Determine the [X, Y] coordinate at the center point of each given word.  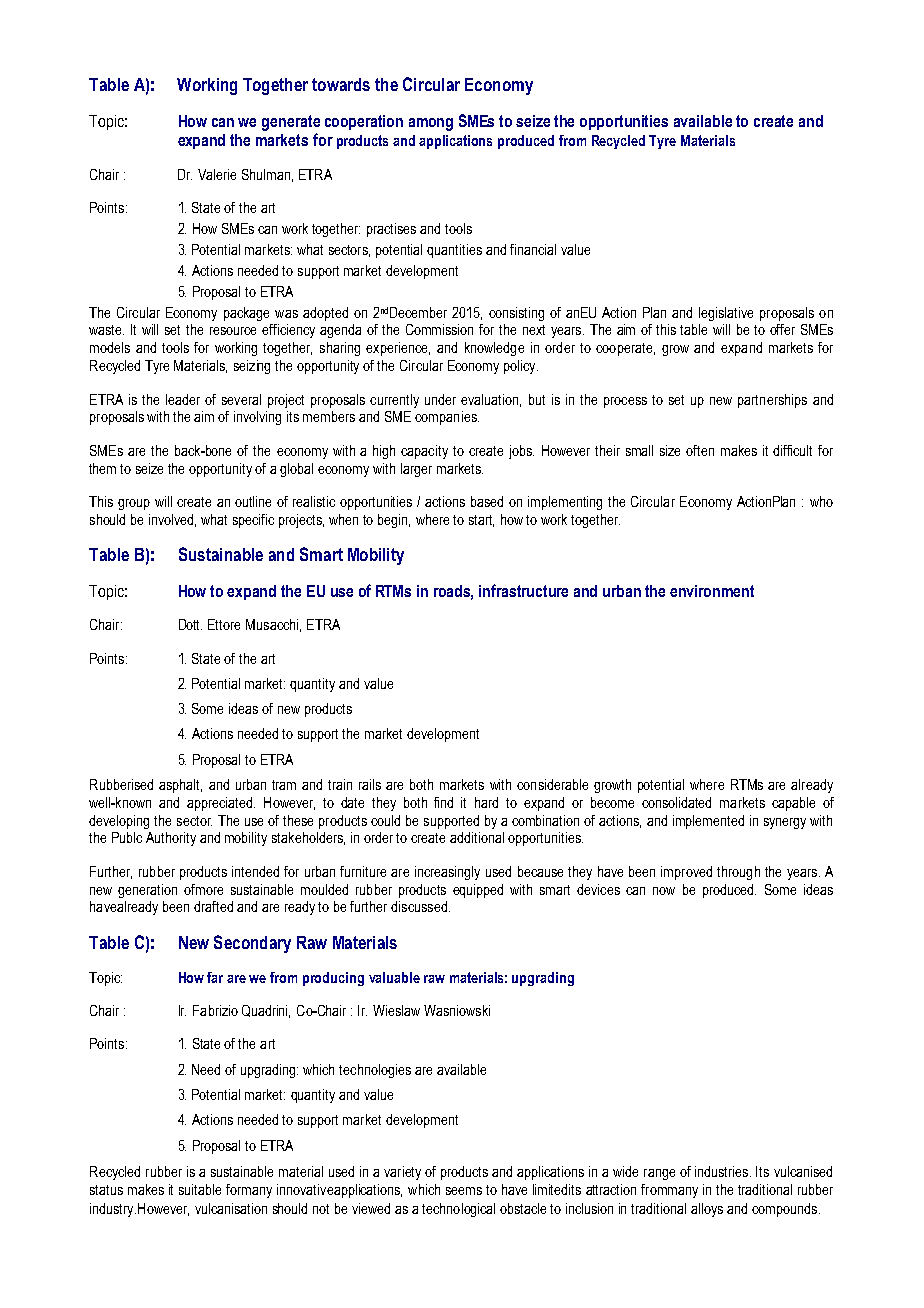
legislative [726, 314]
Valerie [217, 174]
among [431, 124]
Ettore [224, 624]
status [106, 1190]
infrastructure [523, 590]
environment [712, 591]
